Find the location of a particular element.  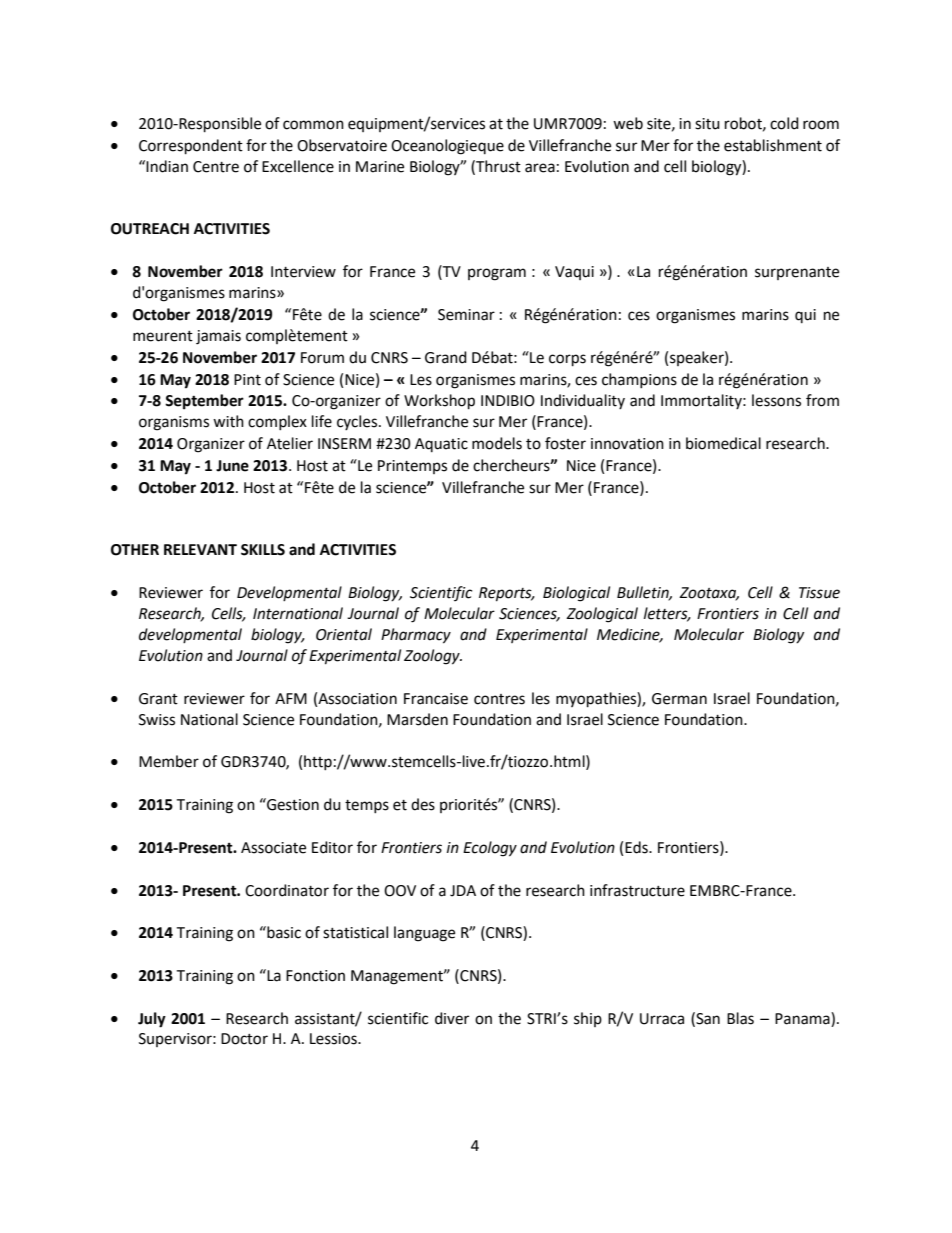

RELEVANT is located at coordinates (200, 549).
